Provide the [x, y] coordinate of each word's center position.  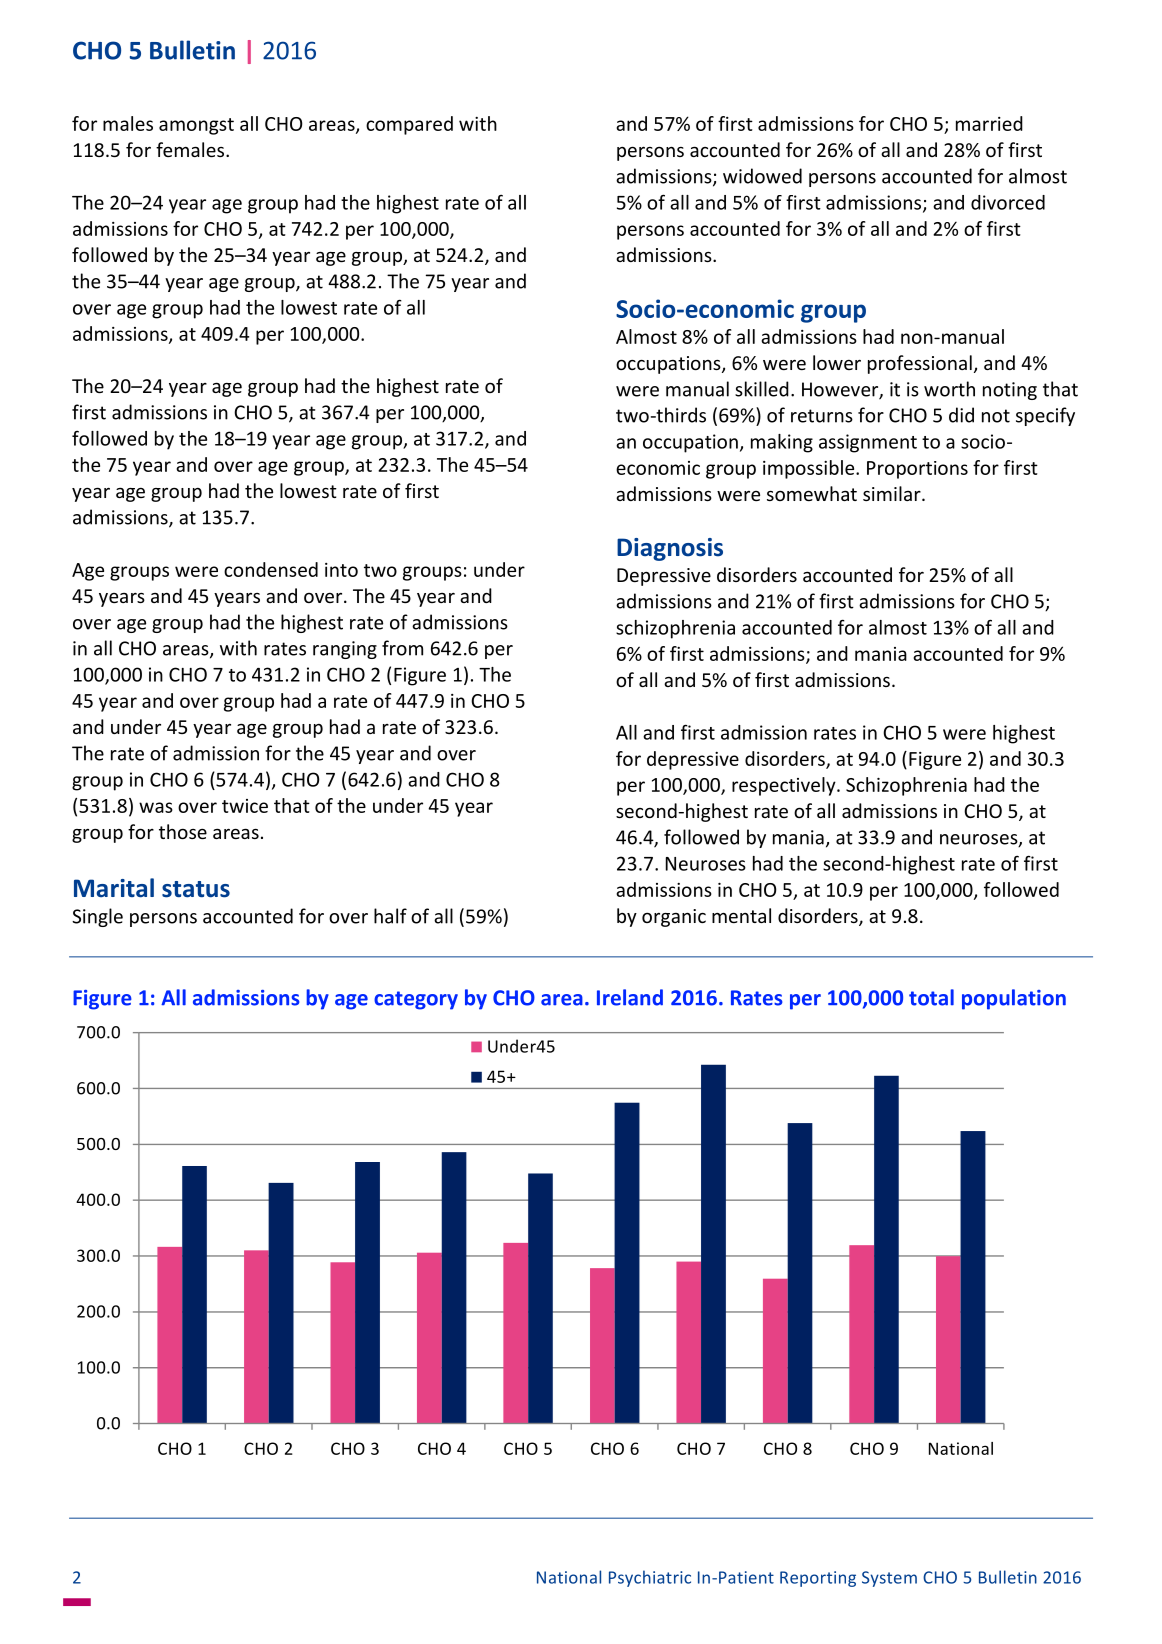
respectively [785, 786]
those [183, 831]
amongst [196, 126]
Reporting [818, 1579]
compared [409, 125]
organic [674, 918]
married [989, 123]
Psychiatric [650, 1578]
